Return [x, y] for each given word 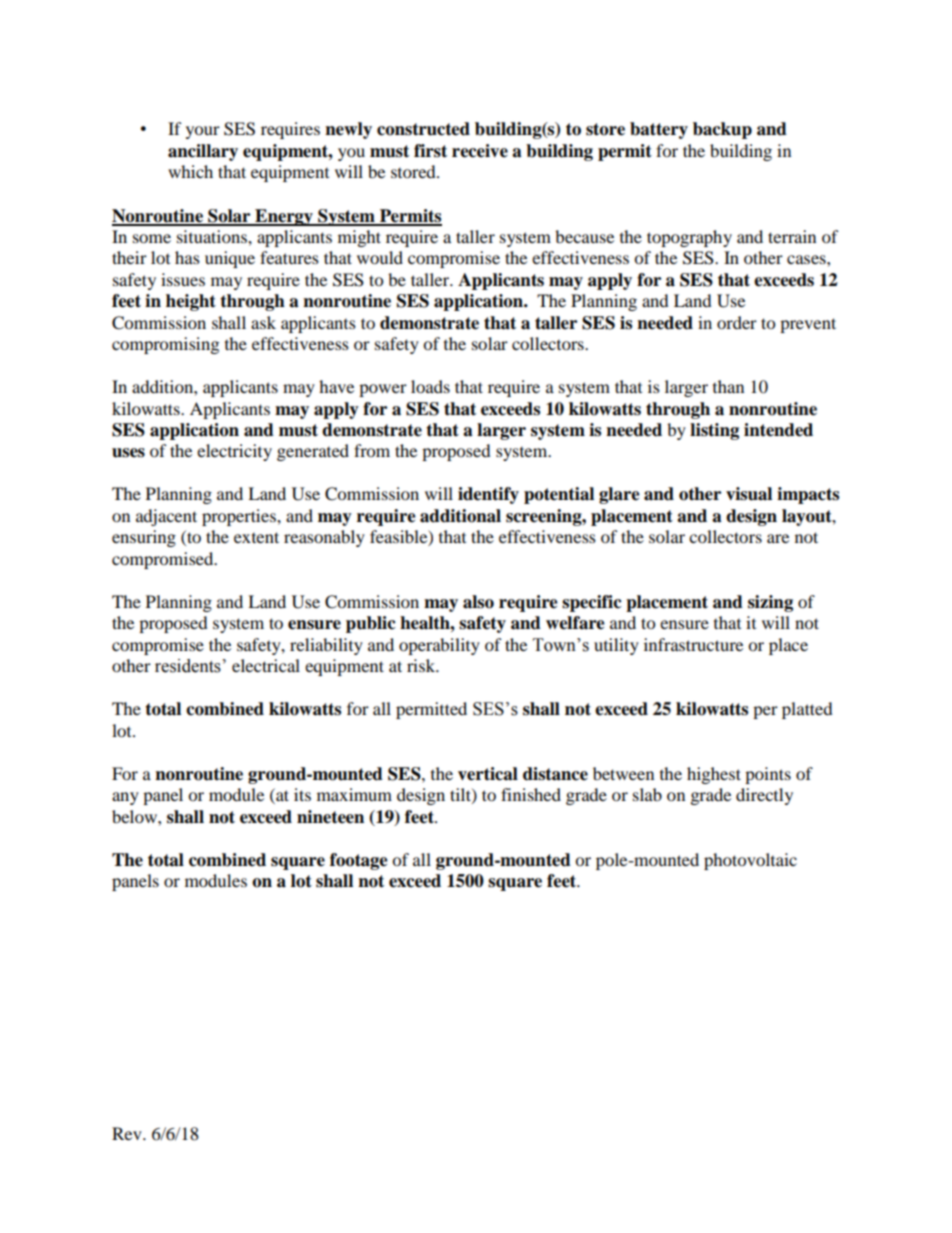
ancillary [203, 152]
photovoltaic [750, 861]
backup [722, 130]
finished [531, 794]
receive [480, 151]
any [125, 798]
